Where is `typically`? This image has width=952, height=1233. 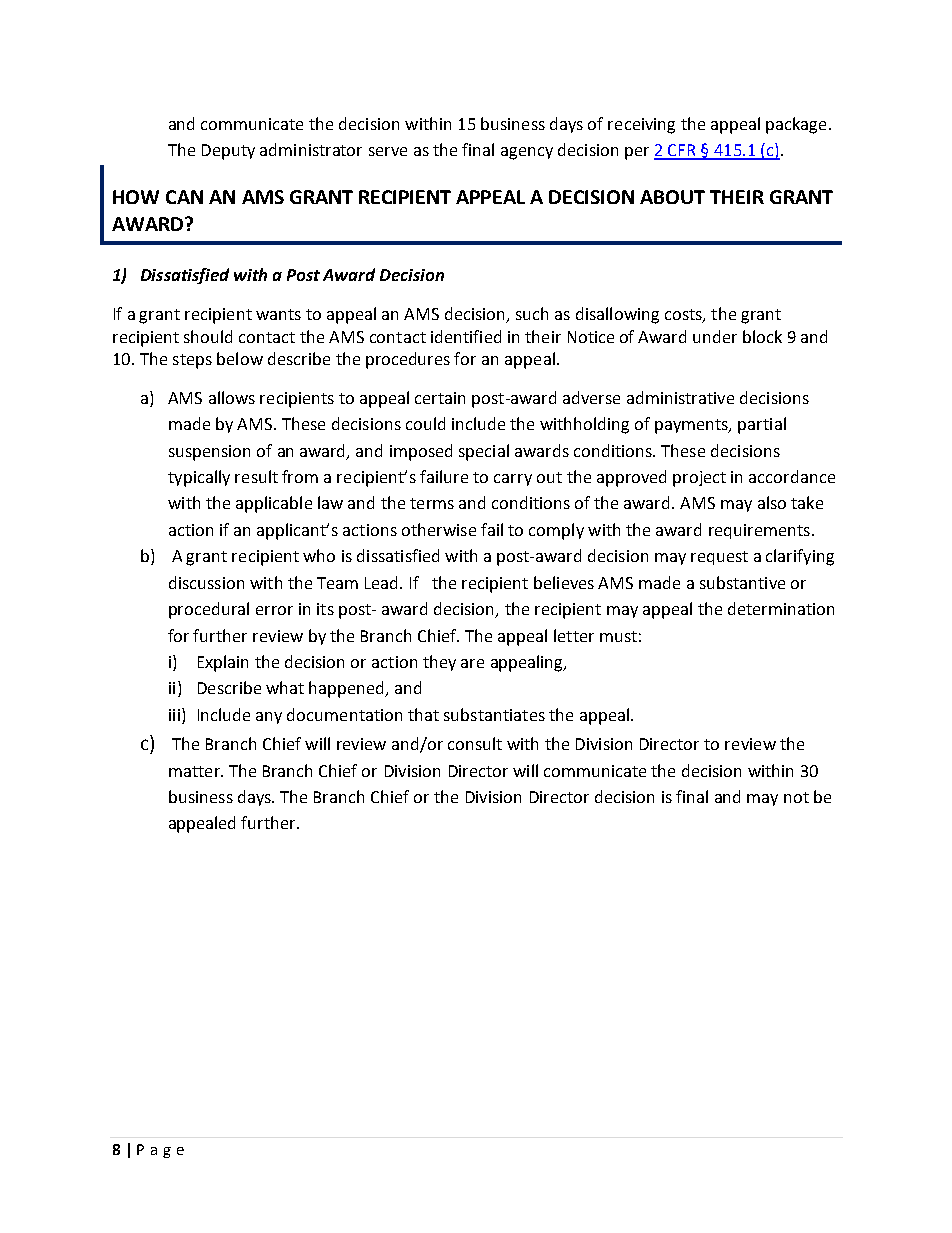
typically is located at coordinates (199, 478).
